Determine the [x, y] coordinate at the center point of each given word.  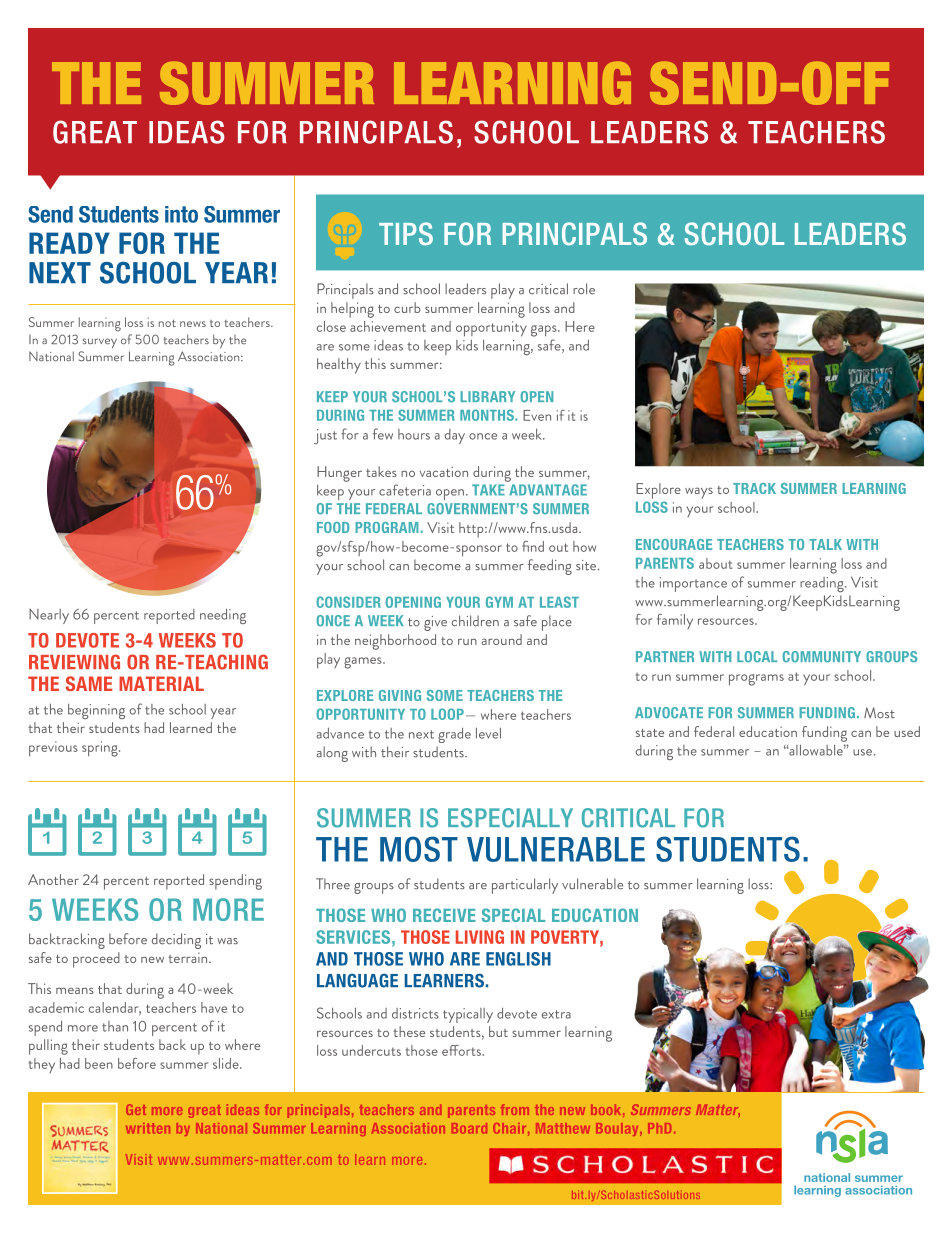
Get [136, 1109]
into [181, 214]
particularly [525, 886]
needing [223, 616]
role [584, 289]
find [533, 546]
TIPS [406, 233]
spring [101, 749]
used [907, 731]
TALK [825, 544]
